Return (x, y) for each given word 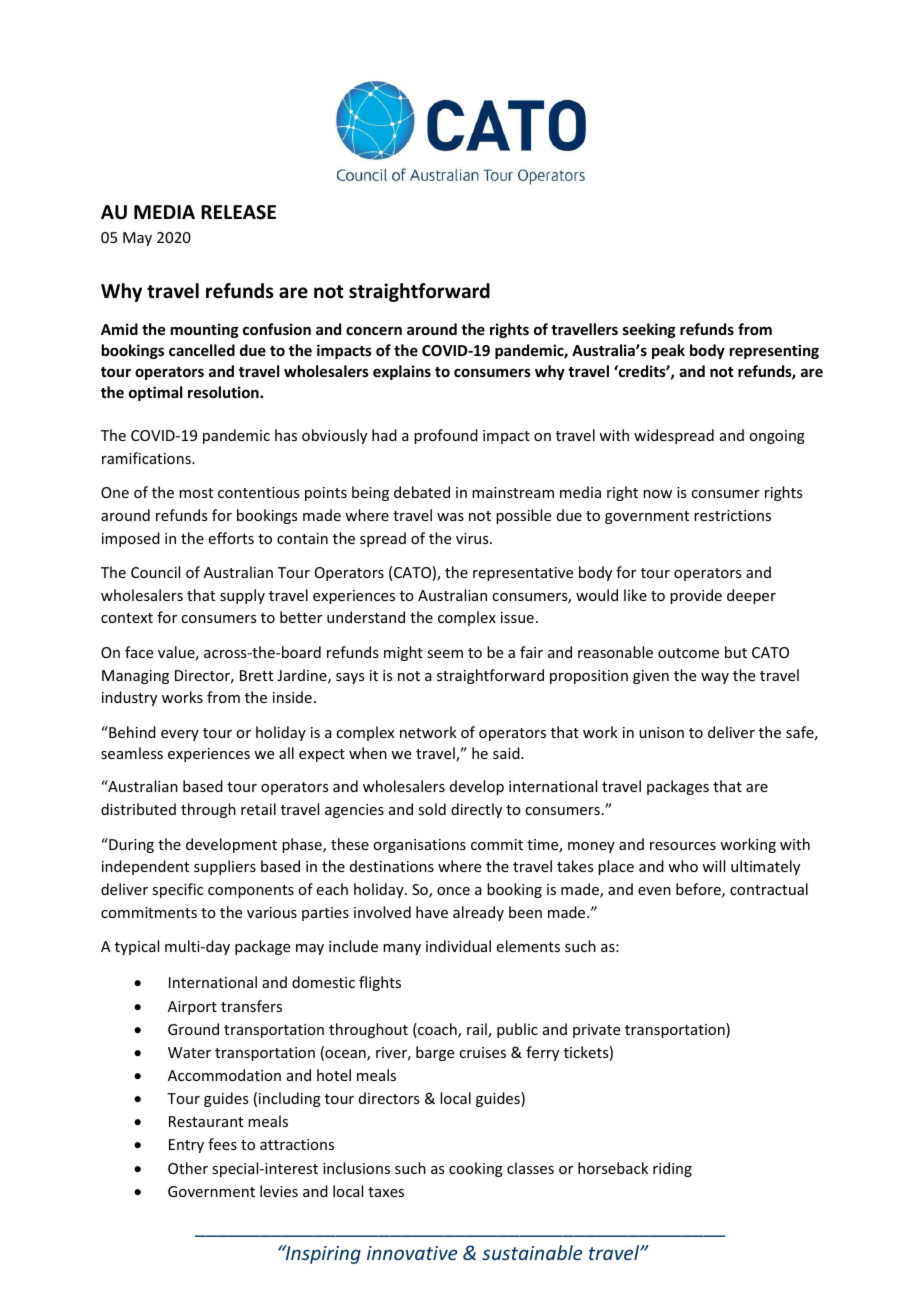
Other (188, 1168)
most (196, 493)
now (657, 494)
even (654, 891)
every (180, 735)
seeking (649, 330)
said (507, 753)
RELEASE (238, 212)
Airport (192, 1008)
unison (661, 732)
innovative (412, 1253)
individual (458, 946)
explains (402, 372)
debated (422, 492)
